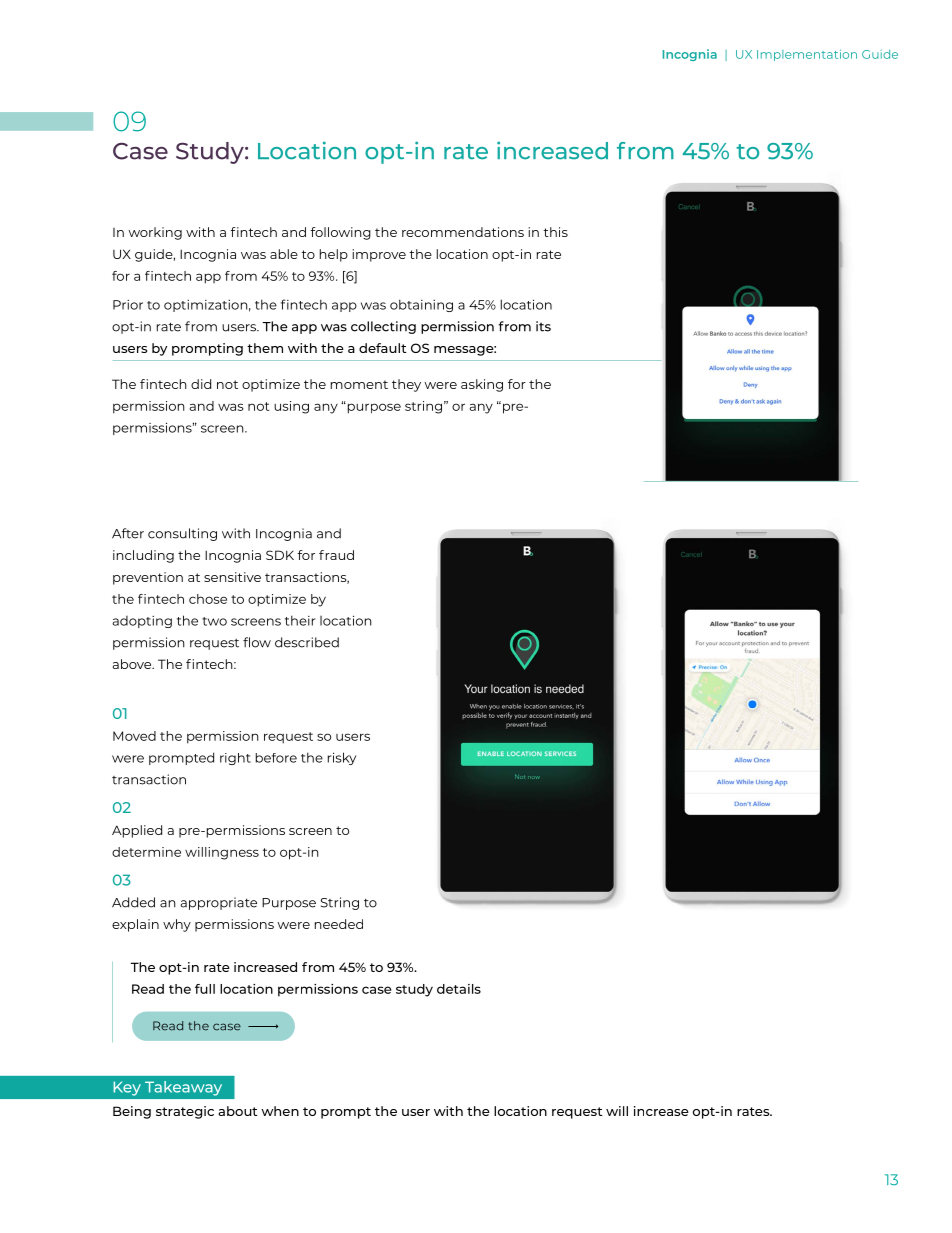 The image size is (952, 1233). Describe the element at coordinates (459, 989) in the page. I see `details` at that location.
